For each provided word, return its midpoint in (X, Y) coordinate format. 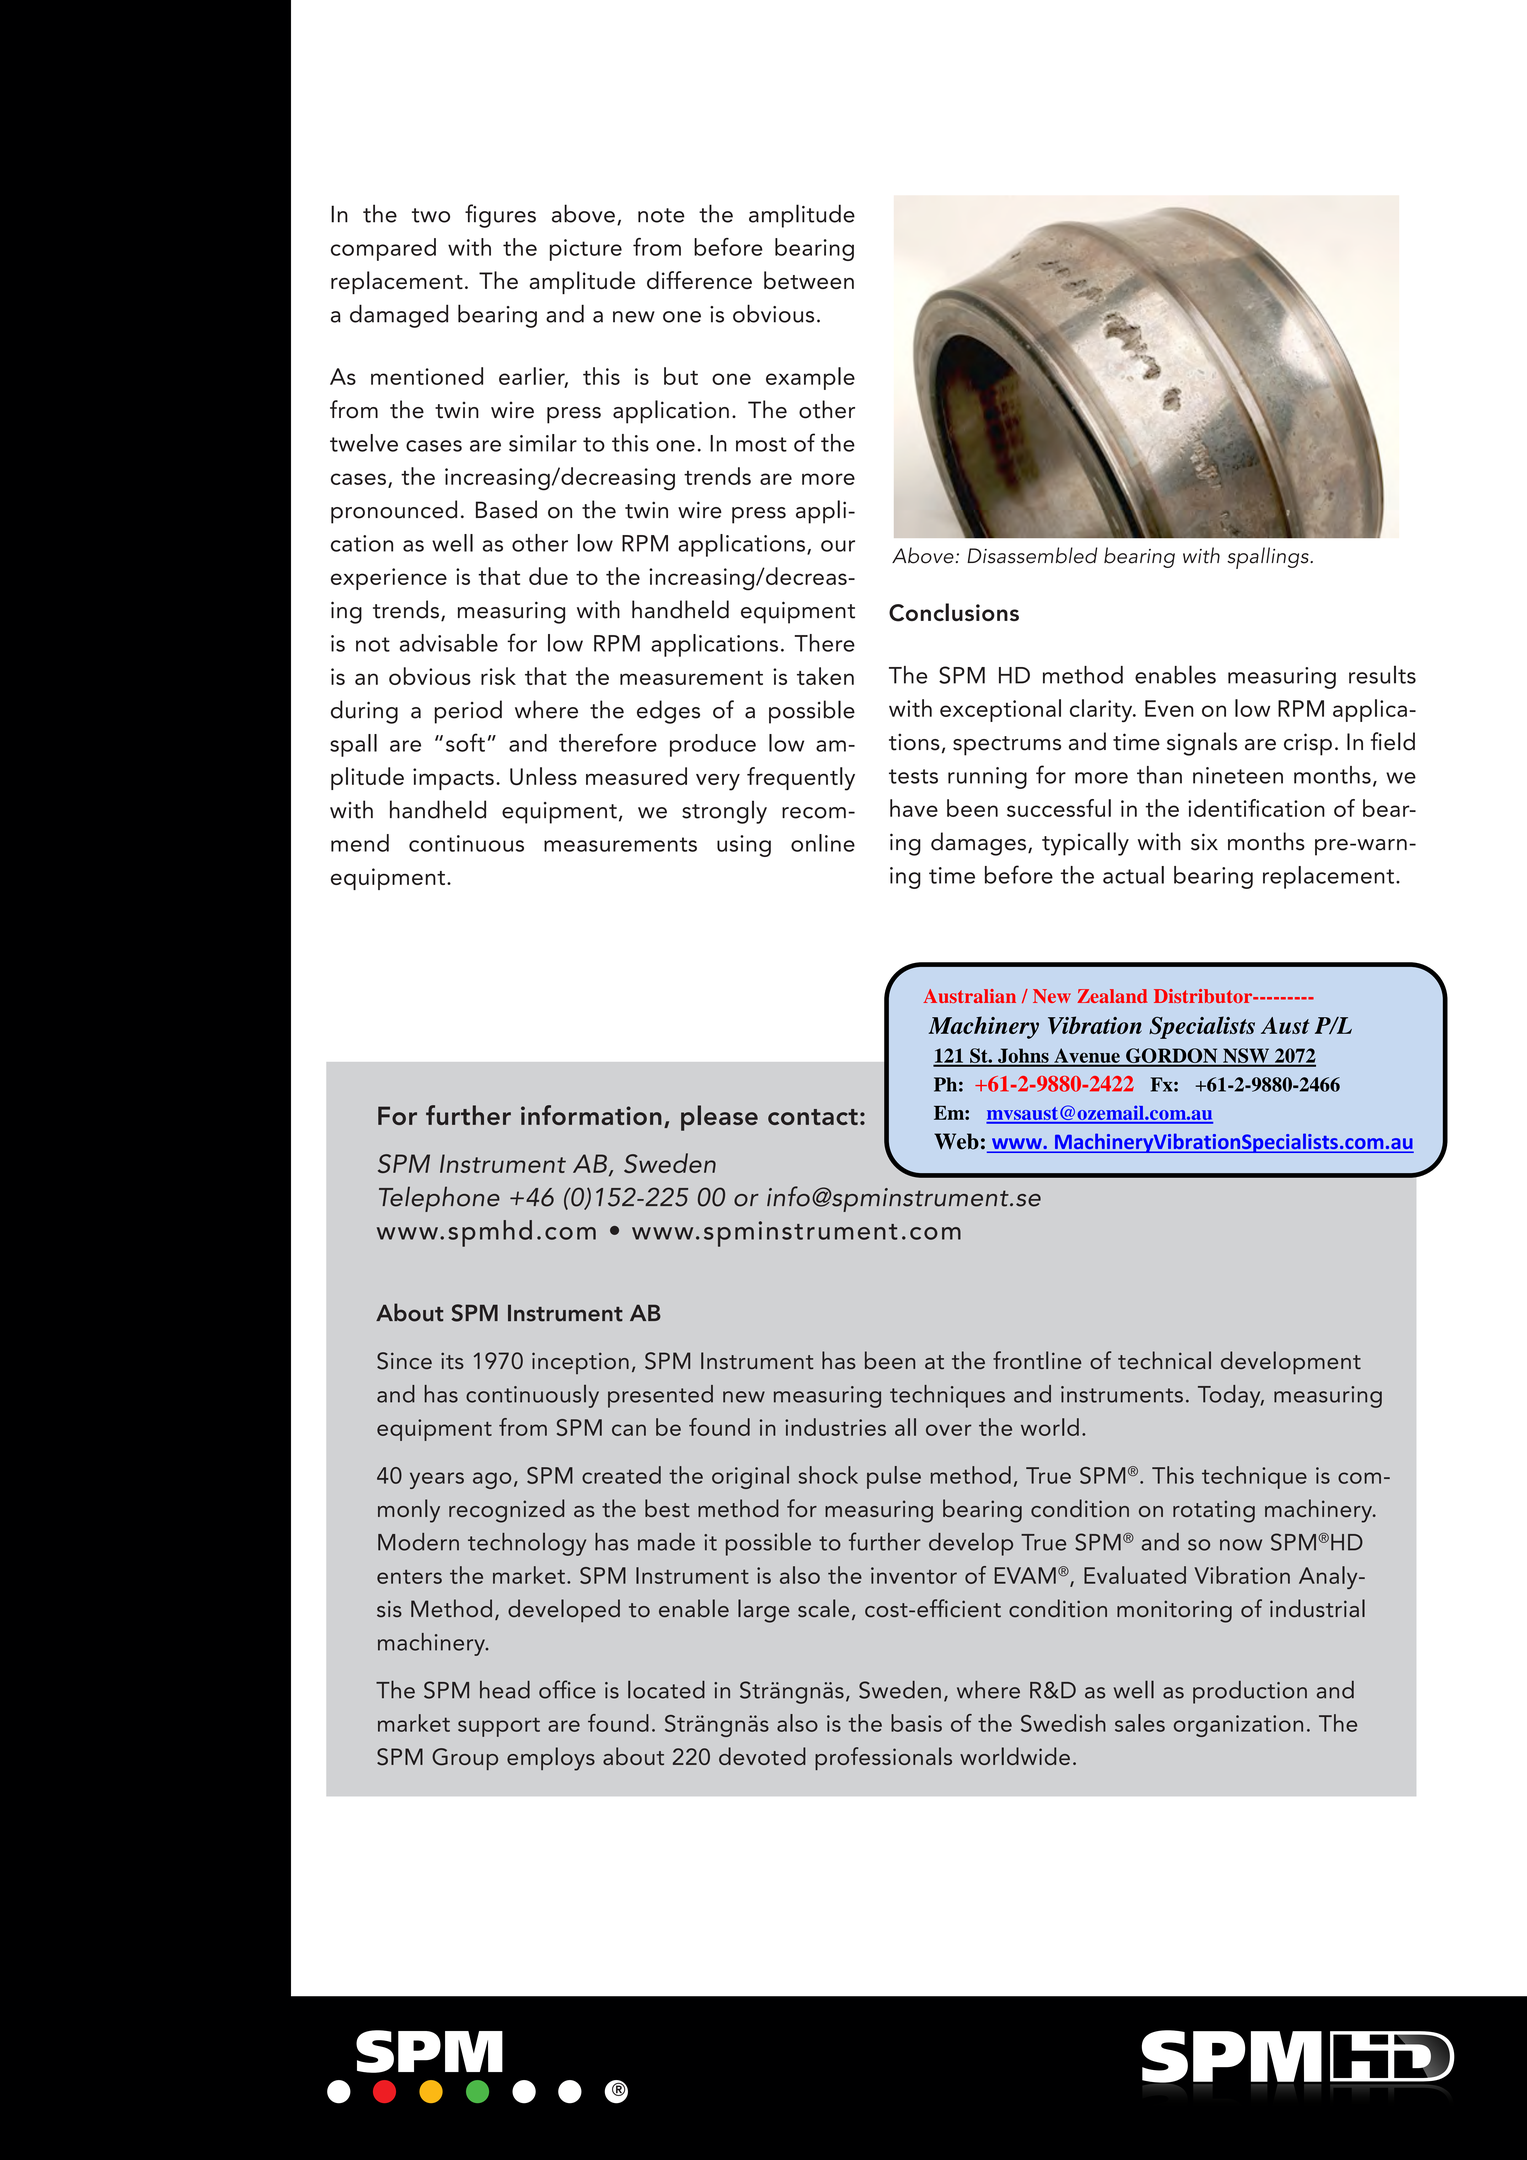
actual (1133, 875)
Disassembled (1032, 555)
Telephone (439, 1199)
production (1250, 1692)
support (499, 1727)
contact (813, 1117)
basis (916, 1723)
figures (500, 216)
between (809, 280)
